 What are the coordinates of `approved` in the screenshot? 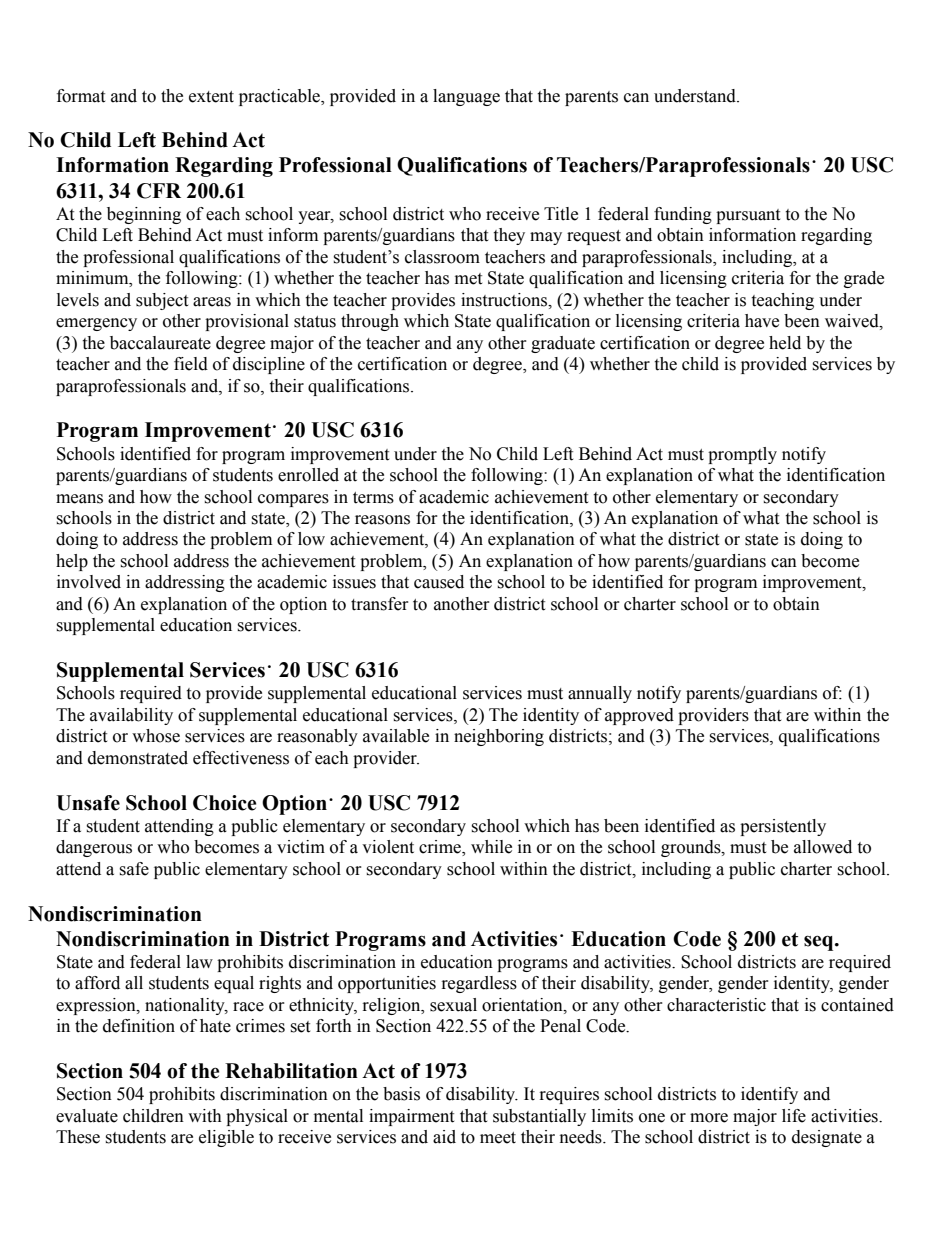 It's located at (639, 716).
